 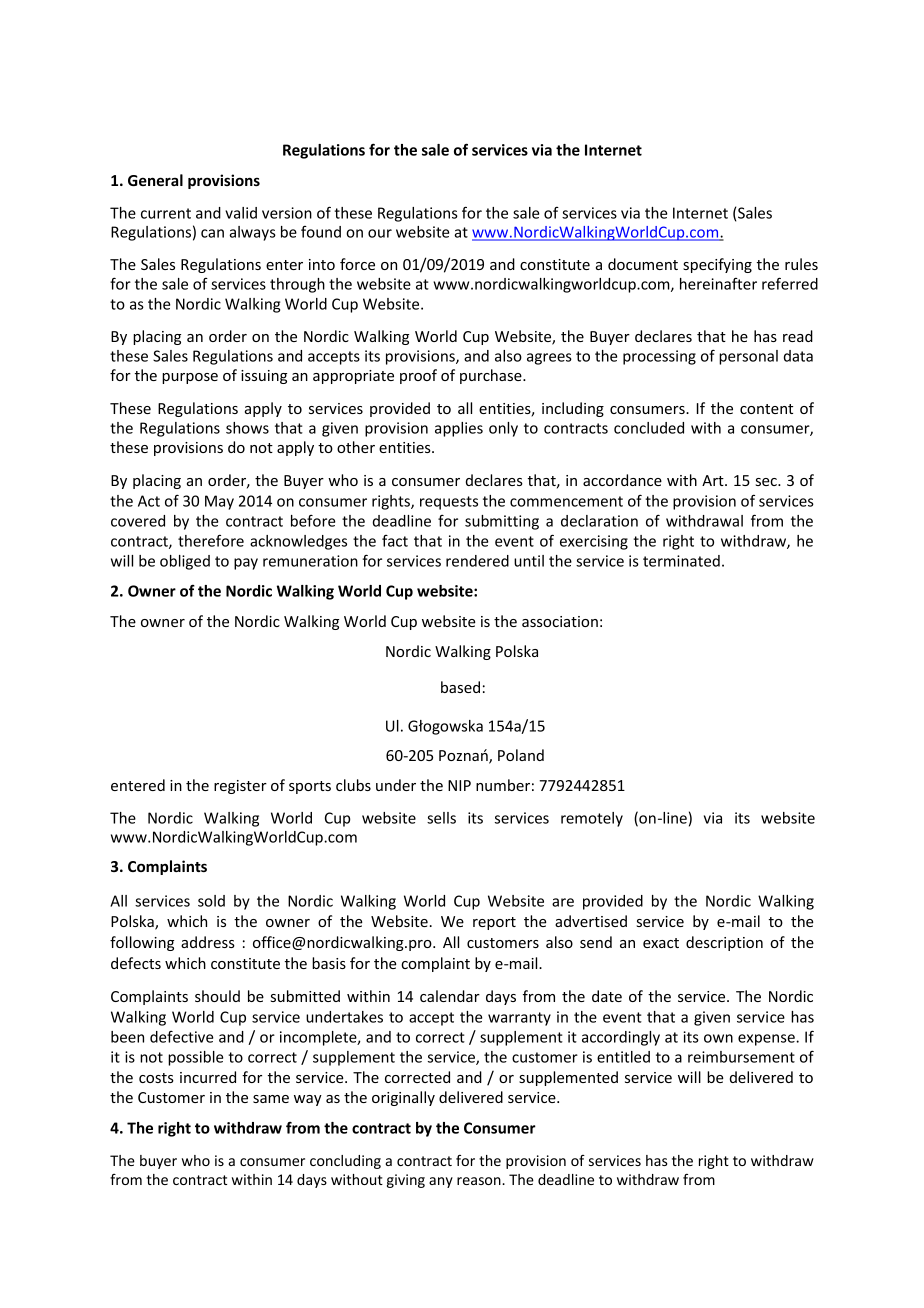 I want to click on can, so click(x=212, y=233).
